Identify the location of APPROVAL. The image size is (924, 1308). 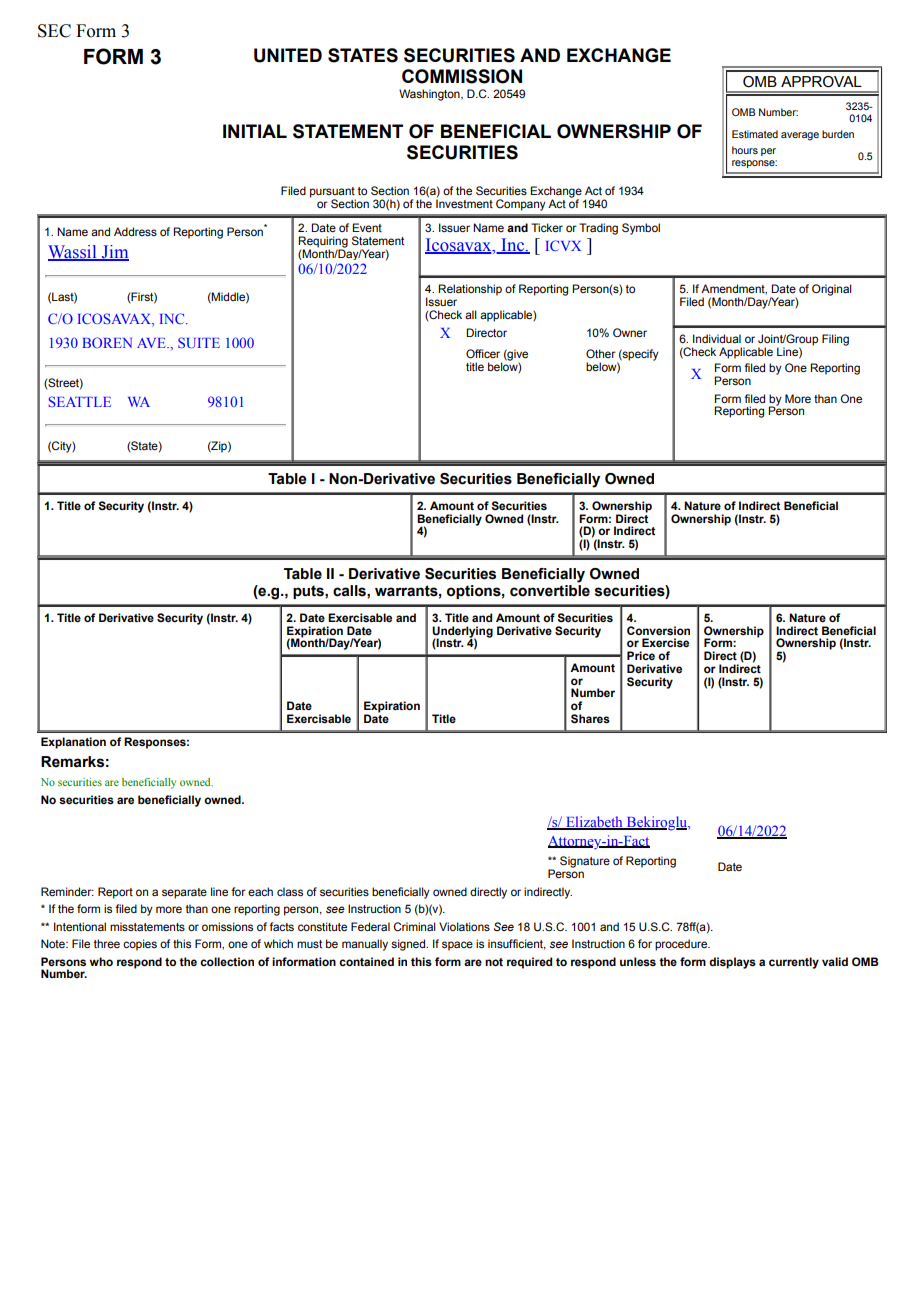
(821, 82).
